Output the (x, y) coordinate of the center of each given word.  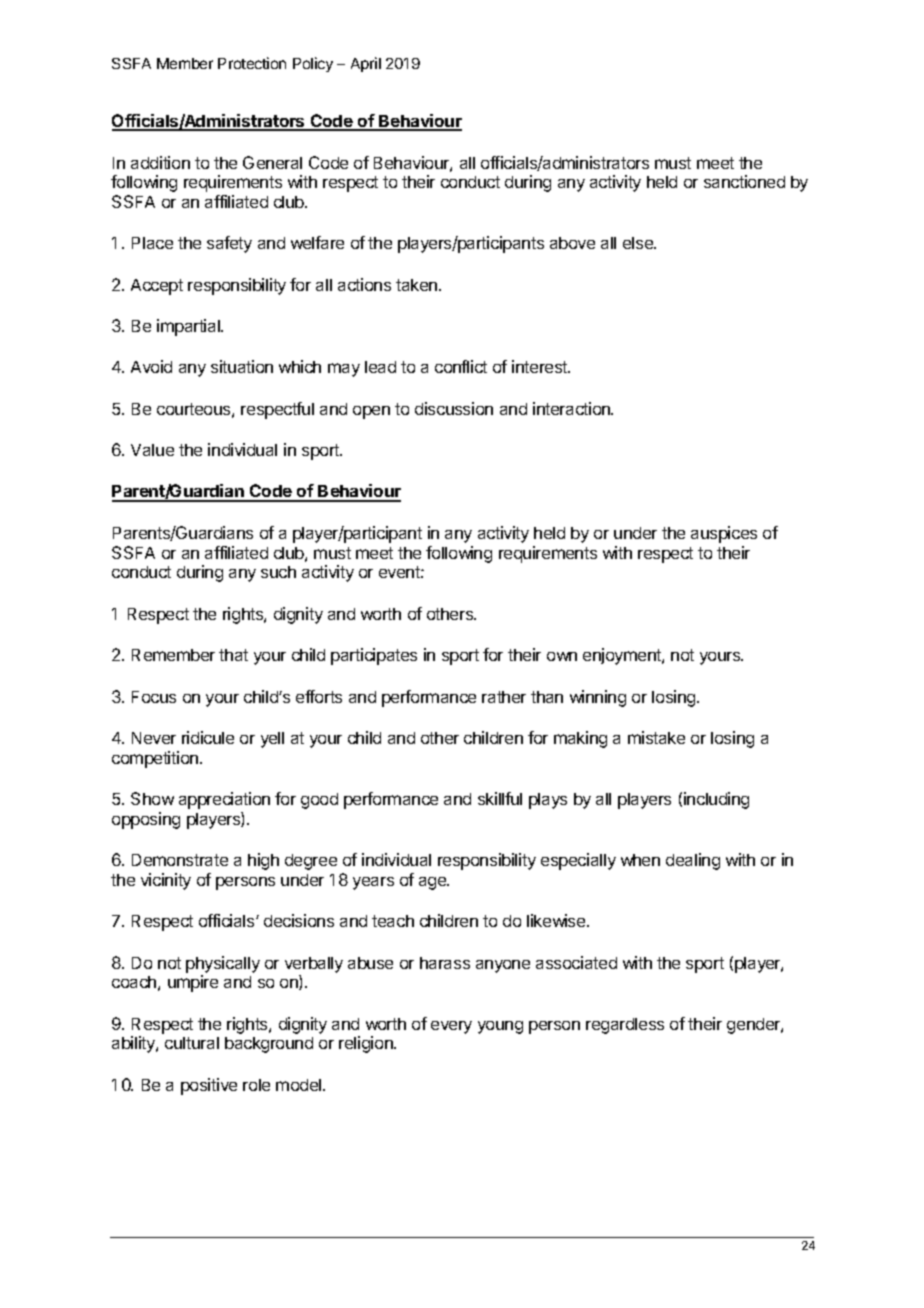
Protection (252, 63)
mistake (656, 737)
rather (504, 697)
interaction (573, 408)
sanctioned (744, 181)
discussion (454, 408)
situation (242, 366)
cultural (192, 1043)
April (366, 64)
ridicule (208, 737)
